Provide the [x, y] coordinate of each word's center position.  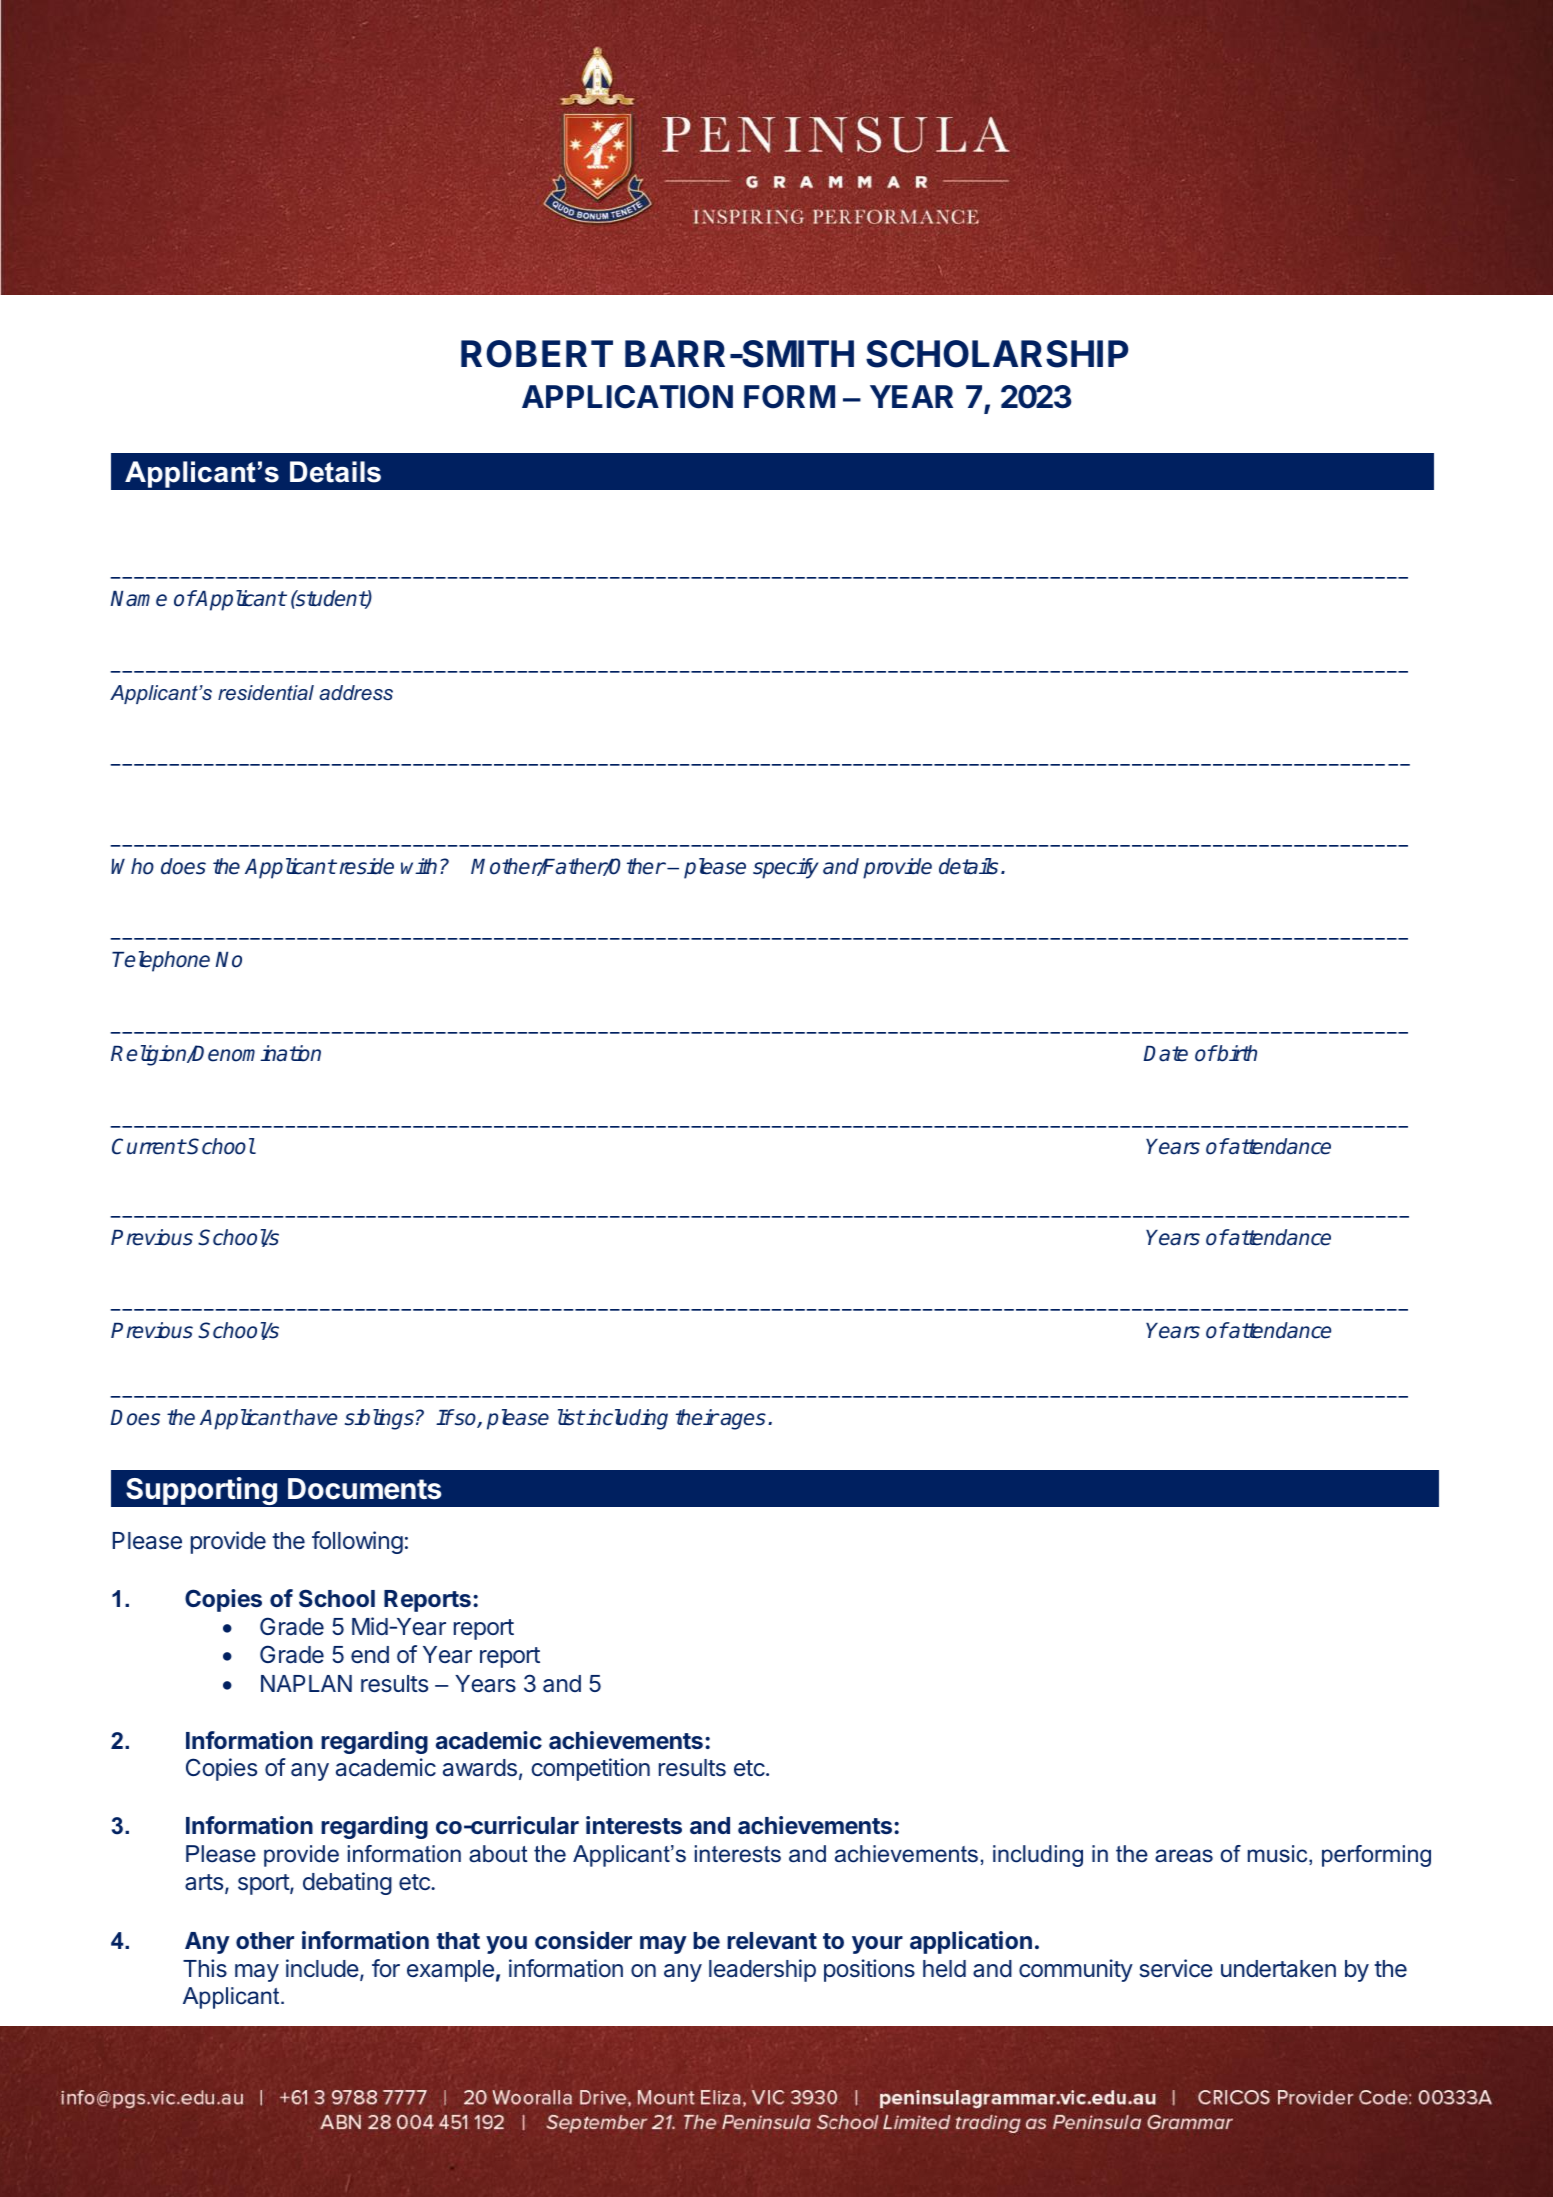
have [314, 1417]
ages [742, 1421]
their [697, 1417]
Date [1165, 1054]
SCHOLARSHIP [997, 354]
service [1176, 1968]
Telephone [161, 961]
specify [786, 868]
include [322, 1968]
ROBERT [537, 354]
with [419, 866]
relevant [772, 1940]
